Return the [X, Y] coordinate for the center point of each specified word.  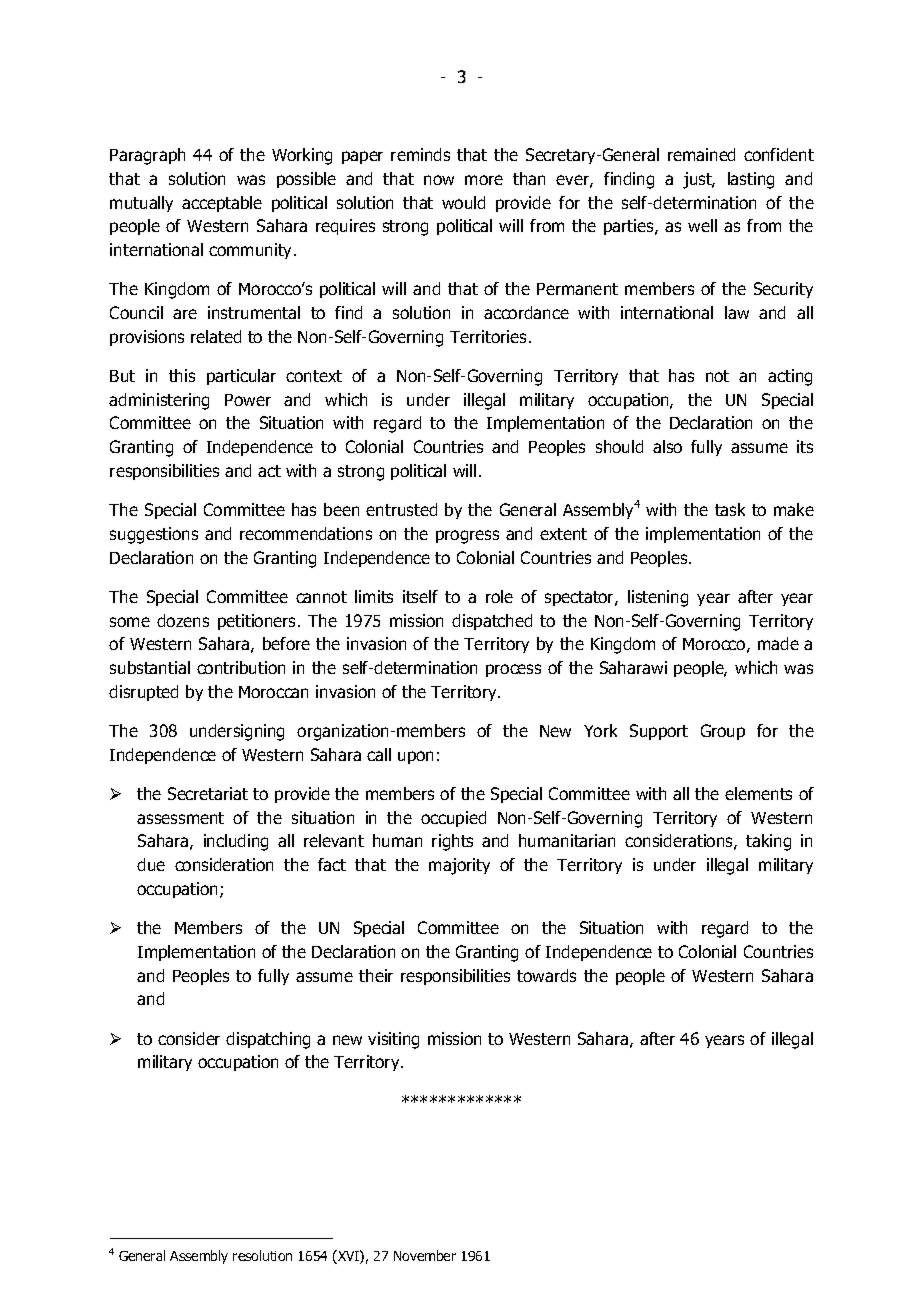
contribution [241, 667]
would [463, 202]
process [513, 670]
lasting [751, 180]
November [425, 1255]
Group [723, 732]
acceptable [222, 204]
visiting [393, 1040]
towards [546, 975]
